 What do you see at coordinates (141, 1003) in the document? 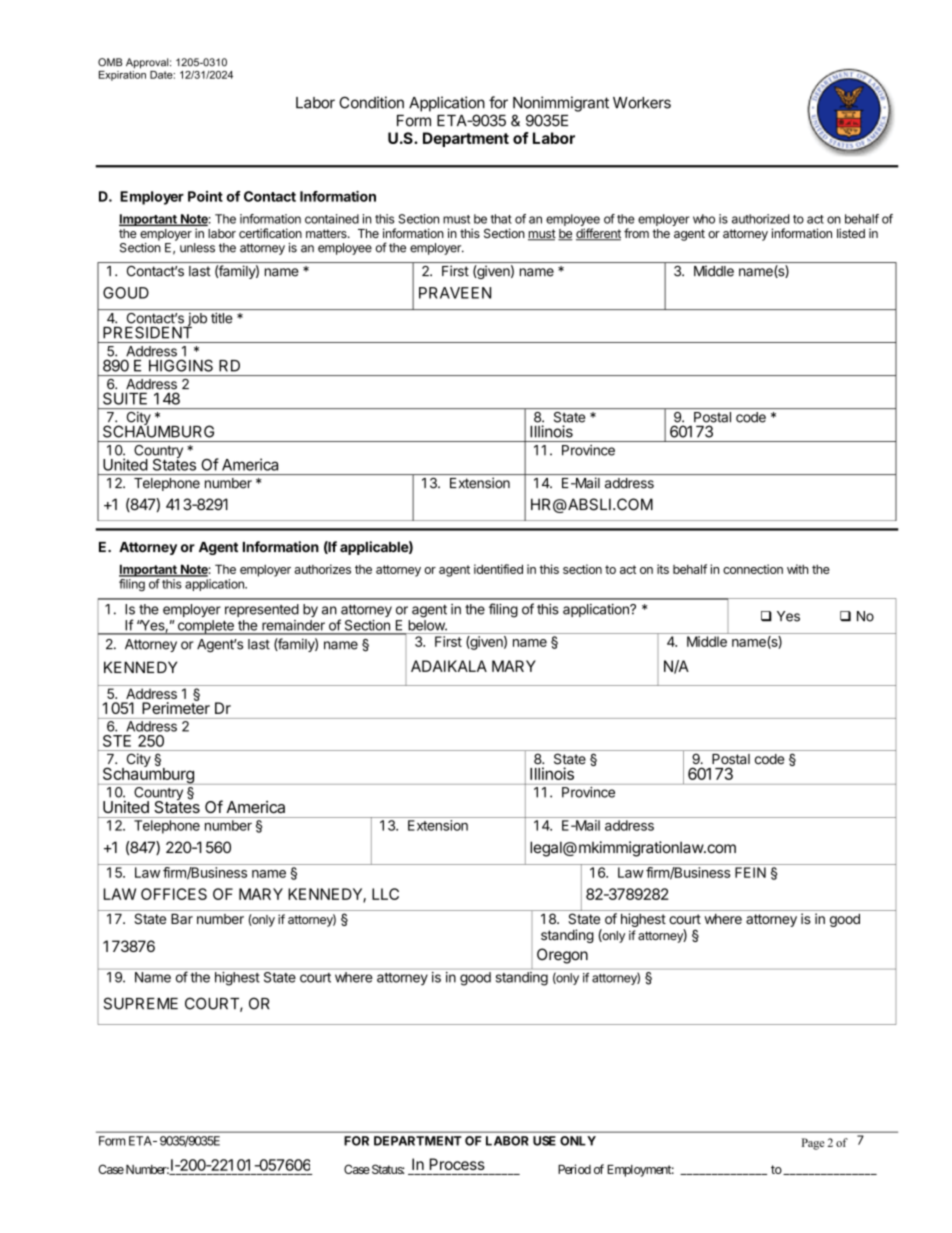
I see `SUPREME` at bounding box center [141, 1003].
